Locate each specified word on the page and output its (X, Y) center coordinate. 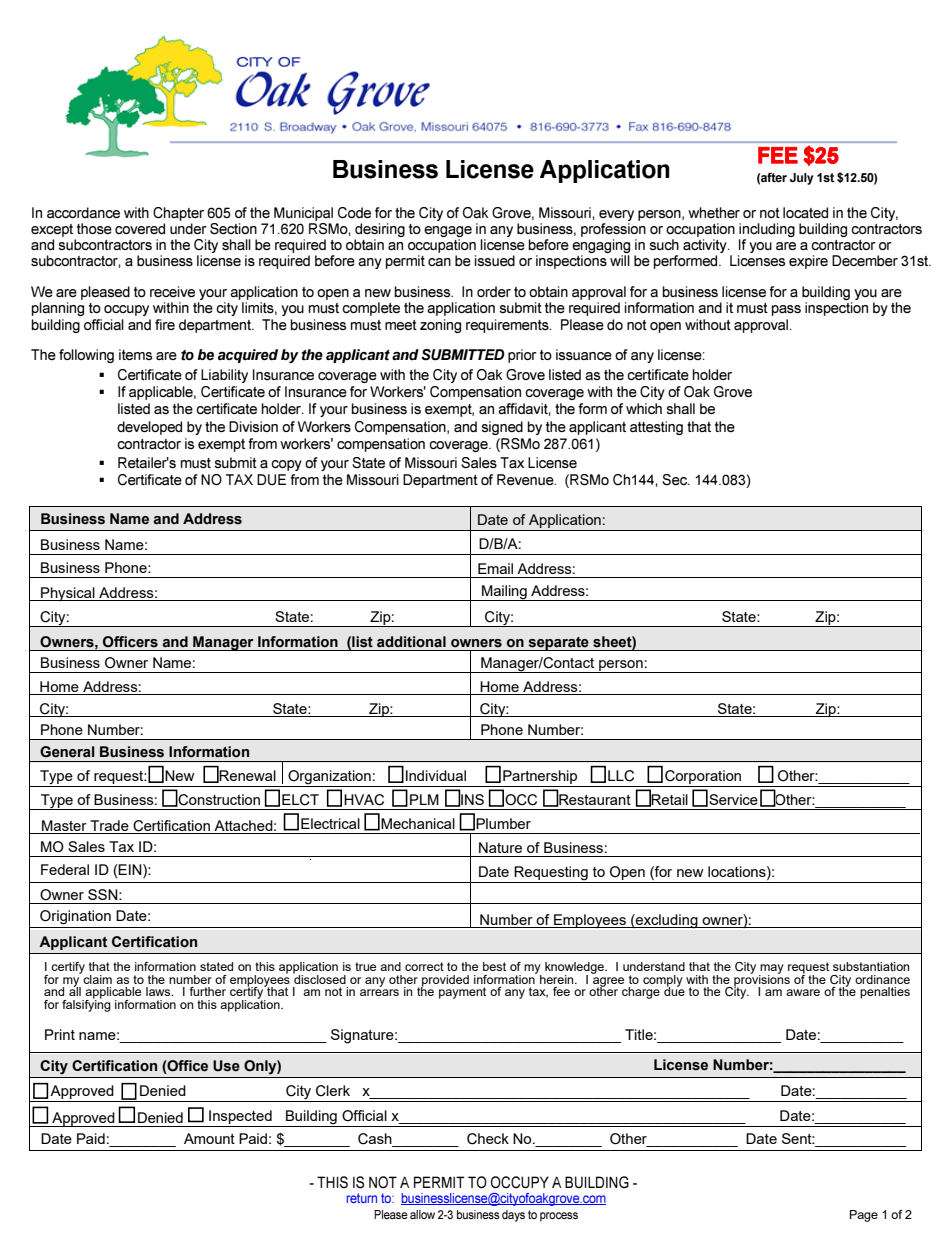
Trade (109, 825)
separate (558, 644)
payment (462, 993)
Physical (68, 594)
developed (149, 428)
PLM (424, 799)
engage (448, 231)
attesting (656, 428)
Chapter (178, 214)
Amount (209, 1138)
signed (502, 428)
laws (159, 991)
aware (803, 992)
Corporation (703, 778)
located (805, 212)
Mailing (504, 593)
